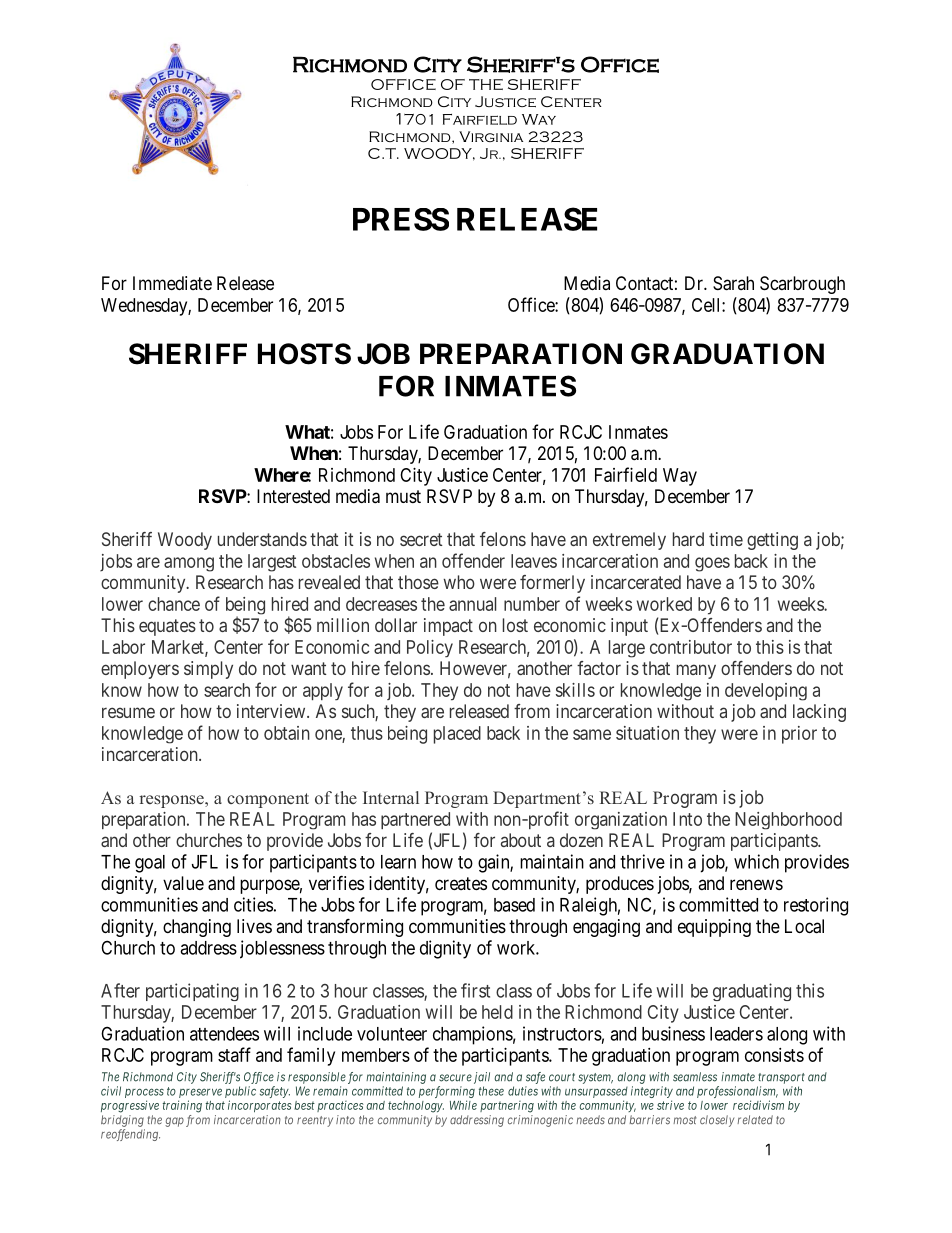  What do you see at coordinates (772, 541) in the image?
I see `getting` at bounding box center [772, 541].
